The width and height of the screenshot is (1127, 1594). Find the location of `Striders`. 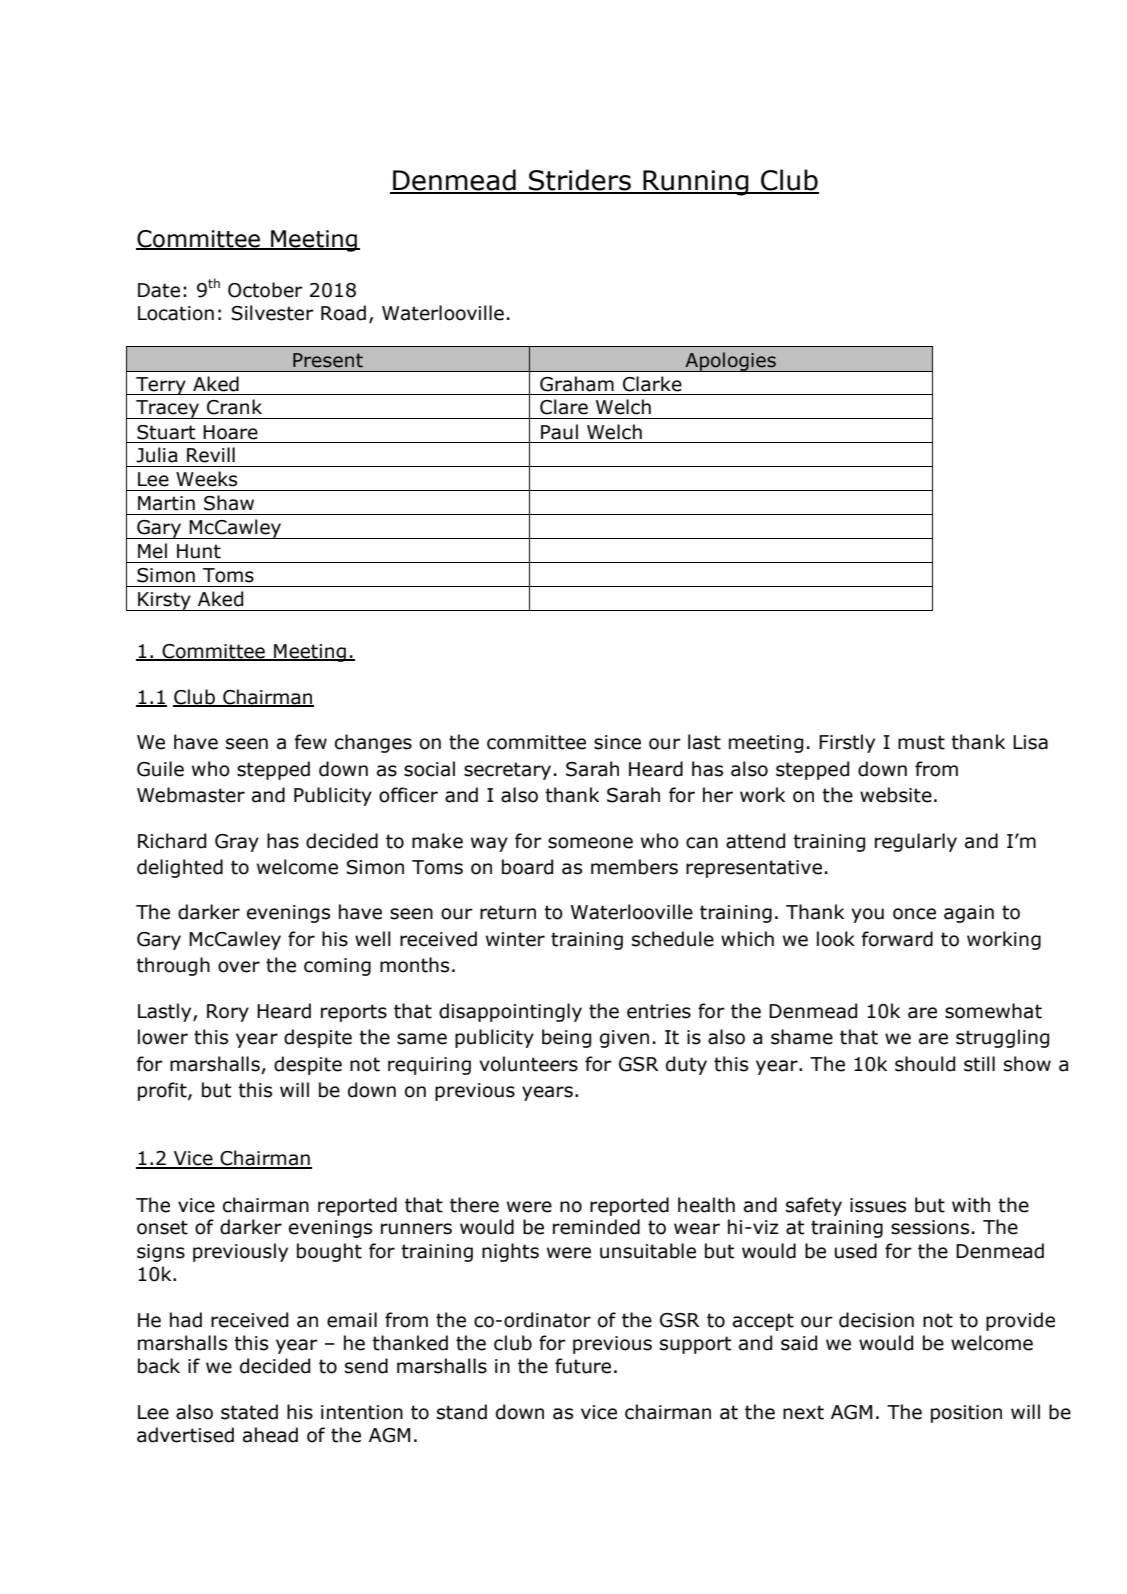

Striders is located at coordinates (580, 181).
